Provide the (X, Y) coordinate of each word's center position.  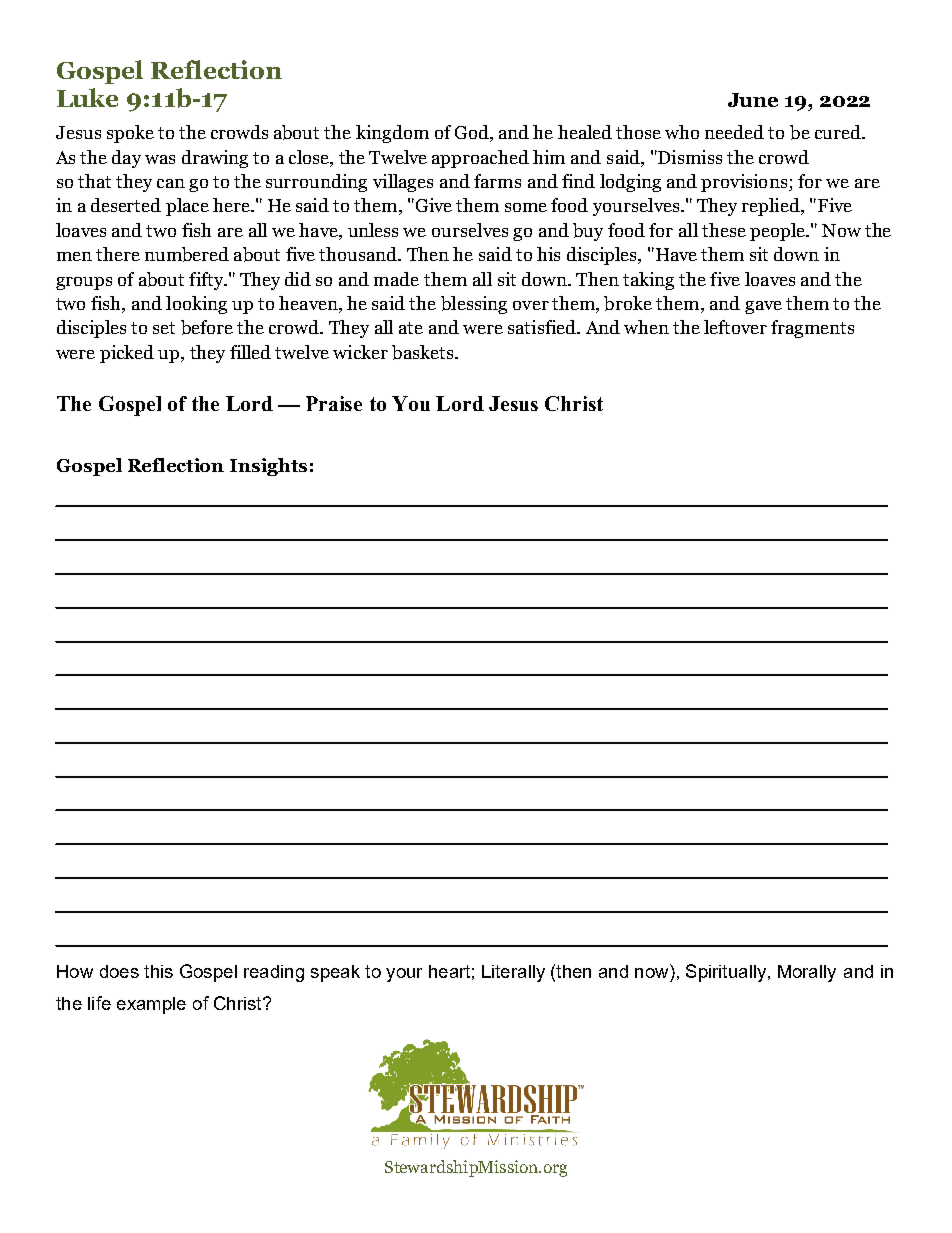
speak (335, 973)
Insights (268, 467)
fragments (812, 329)
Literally (513, 973)
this (158, 971)
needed (734, 132)
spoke (130, 134)
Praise (334, 403)
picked (127, 354)
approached (480, 159)
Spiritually (726, 973)
